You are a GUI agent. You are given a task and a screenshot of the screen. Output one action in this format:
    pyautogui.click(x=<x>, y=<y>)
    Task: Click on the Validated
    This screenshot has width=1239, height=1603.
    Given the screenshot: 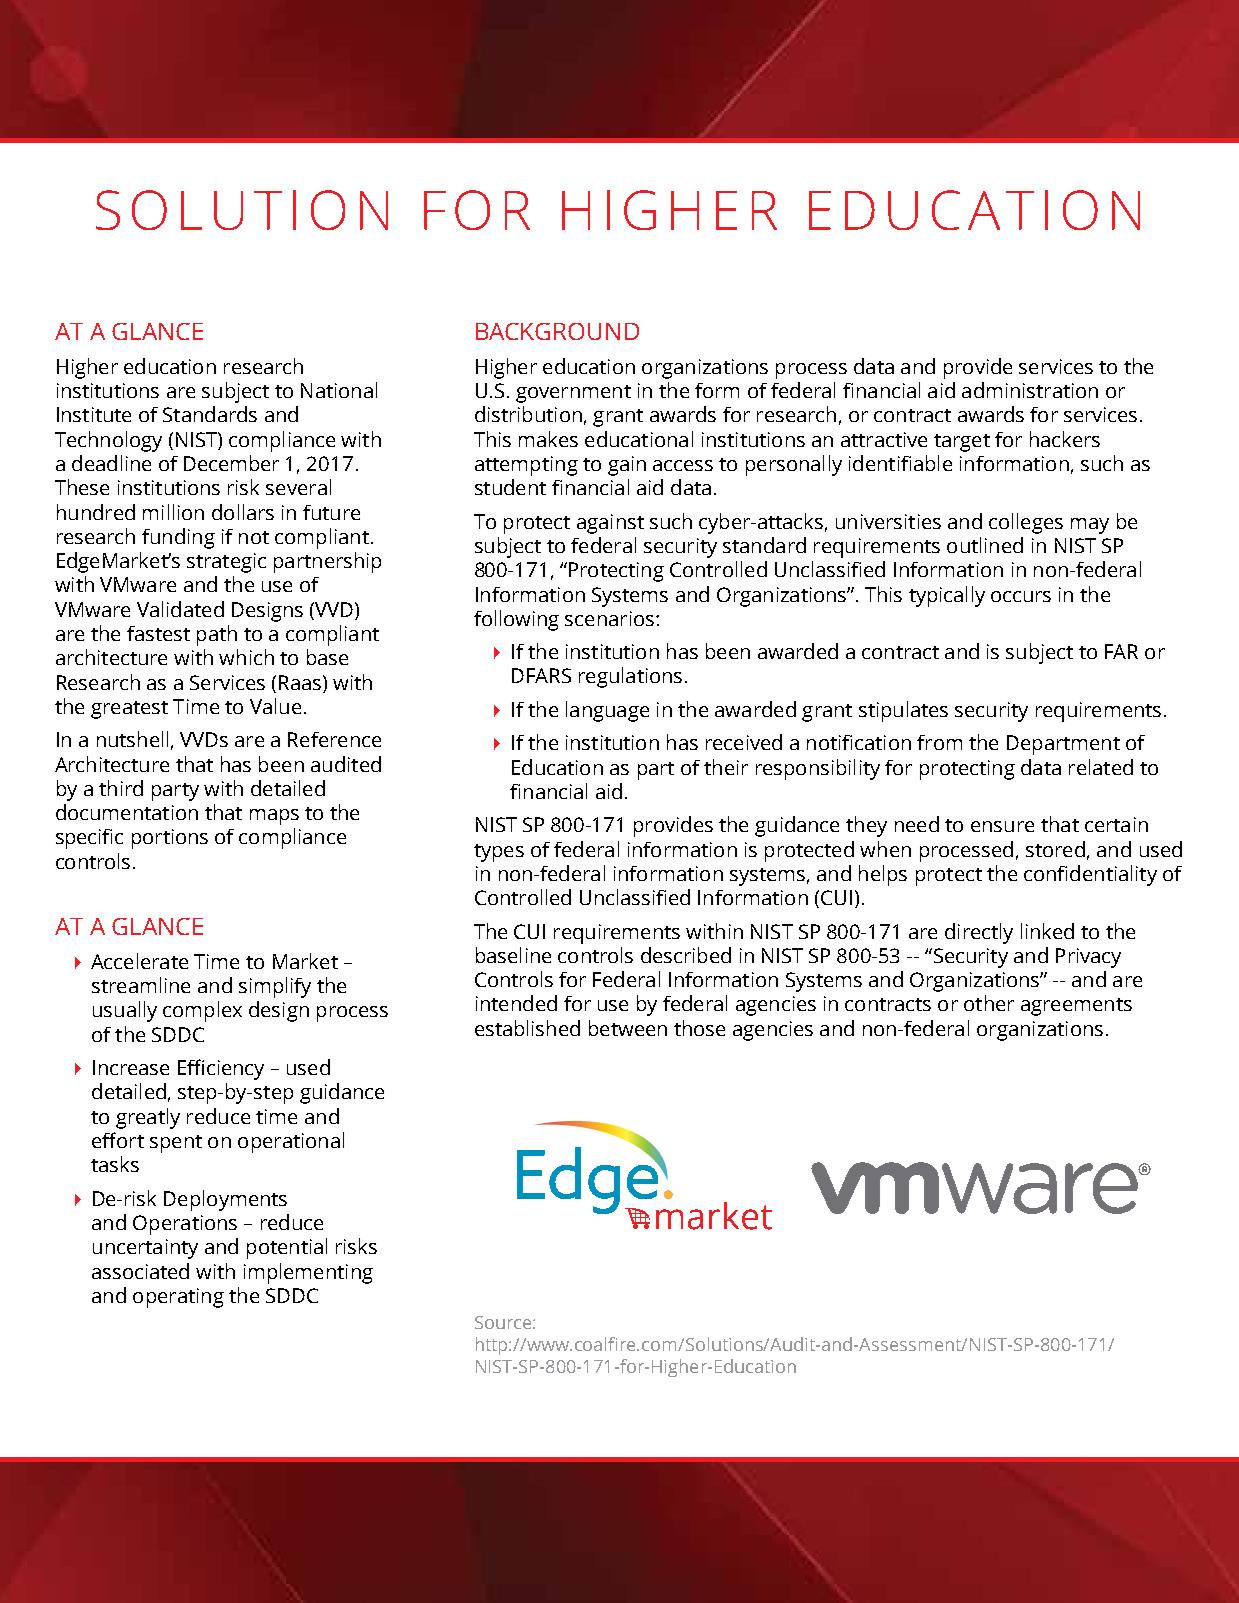 What is the action you would take?
    pyautogui.click(x=180, y=609)
